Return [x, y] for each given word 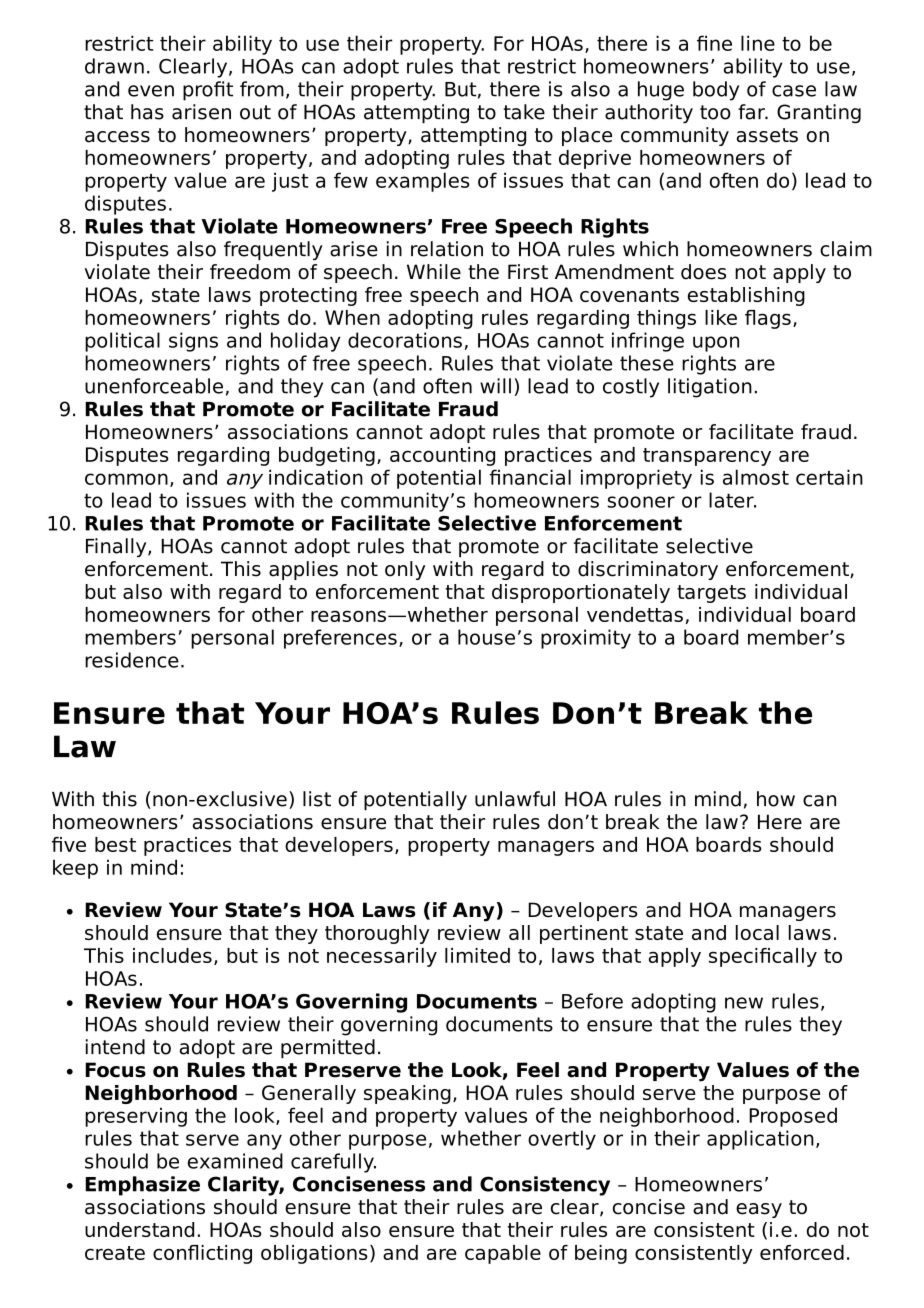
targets [711, 594]
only [405, 570]
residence [132, 660]
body [716, 91]
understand [139, 1229]
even [151, 91]
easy [759, 1210]
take [524, 112]
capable [503, 1254]
